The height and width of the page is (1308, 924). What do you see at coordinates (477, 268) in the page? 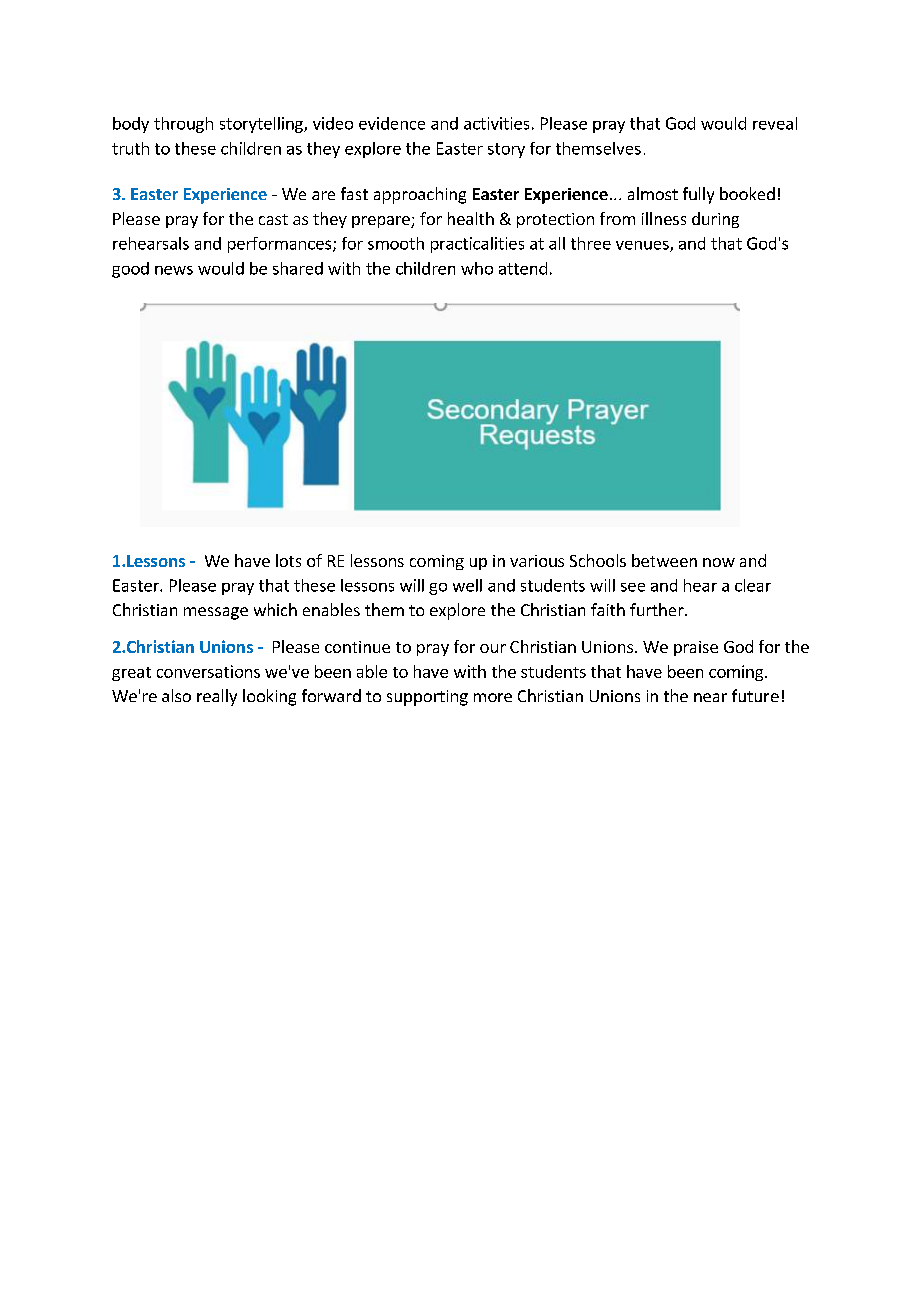
I see `who` at bounding box center [477, 268].
